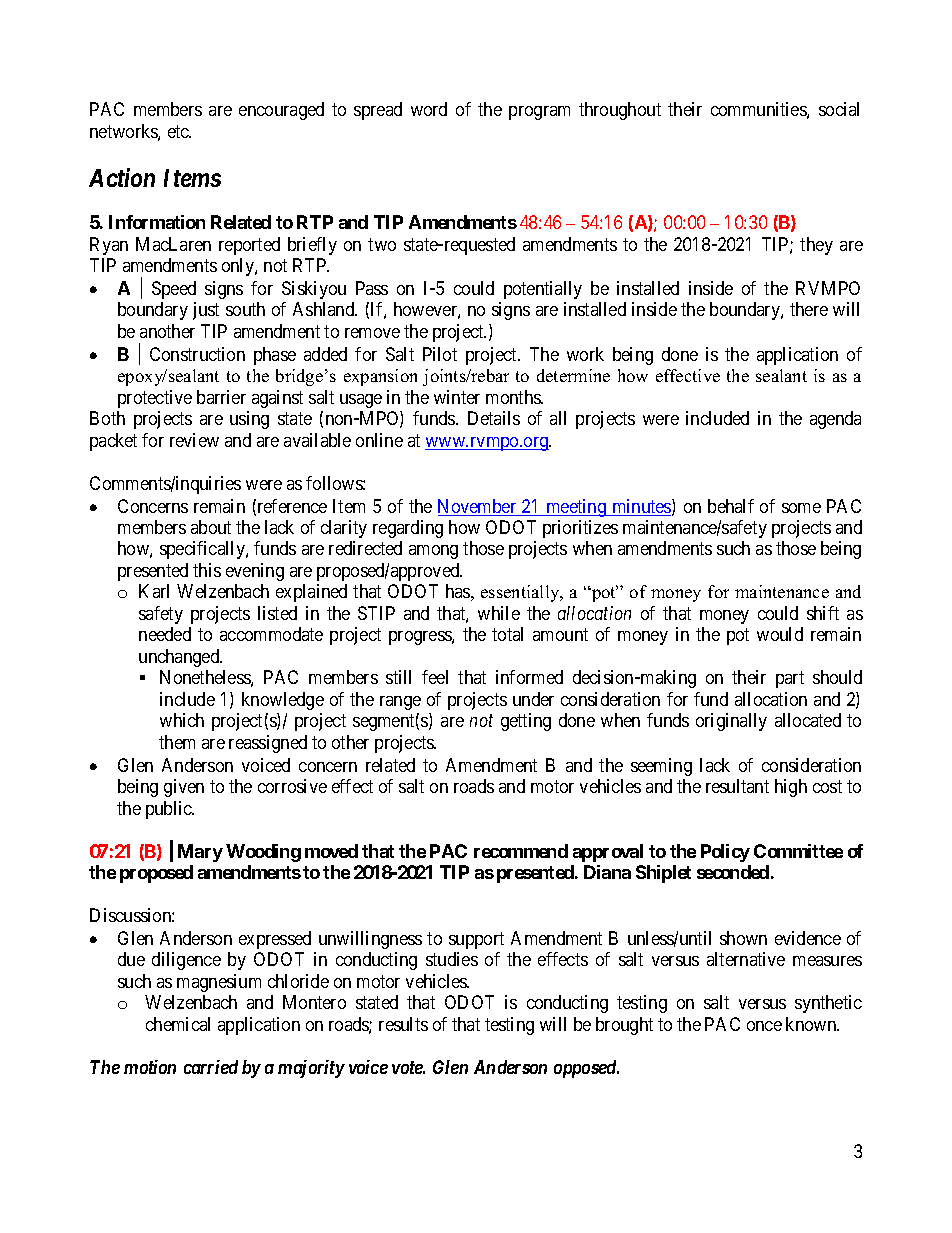  What do you see at coordinates (494, 418) in the screenshot?
I see `Details` at bounding box center [494, 418].
